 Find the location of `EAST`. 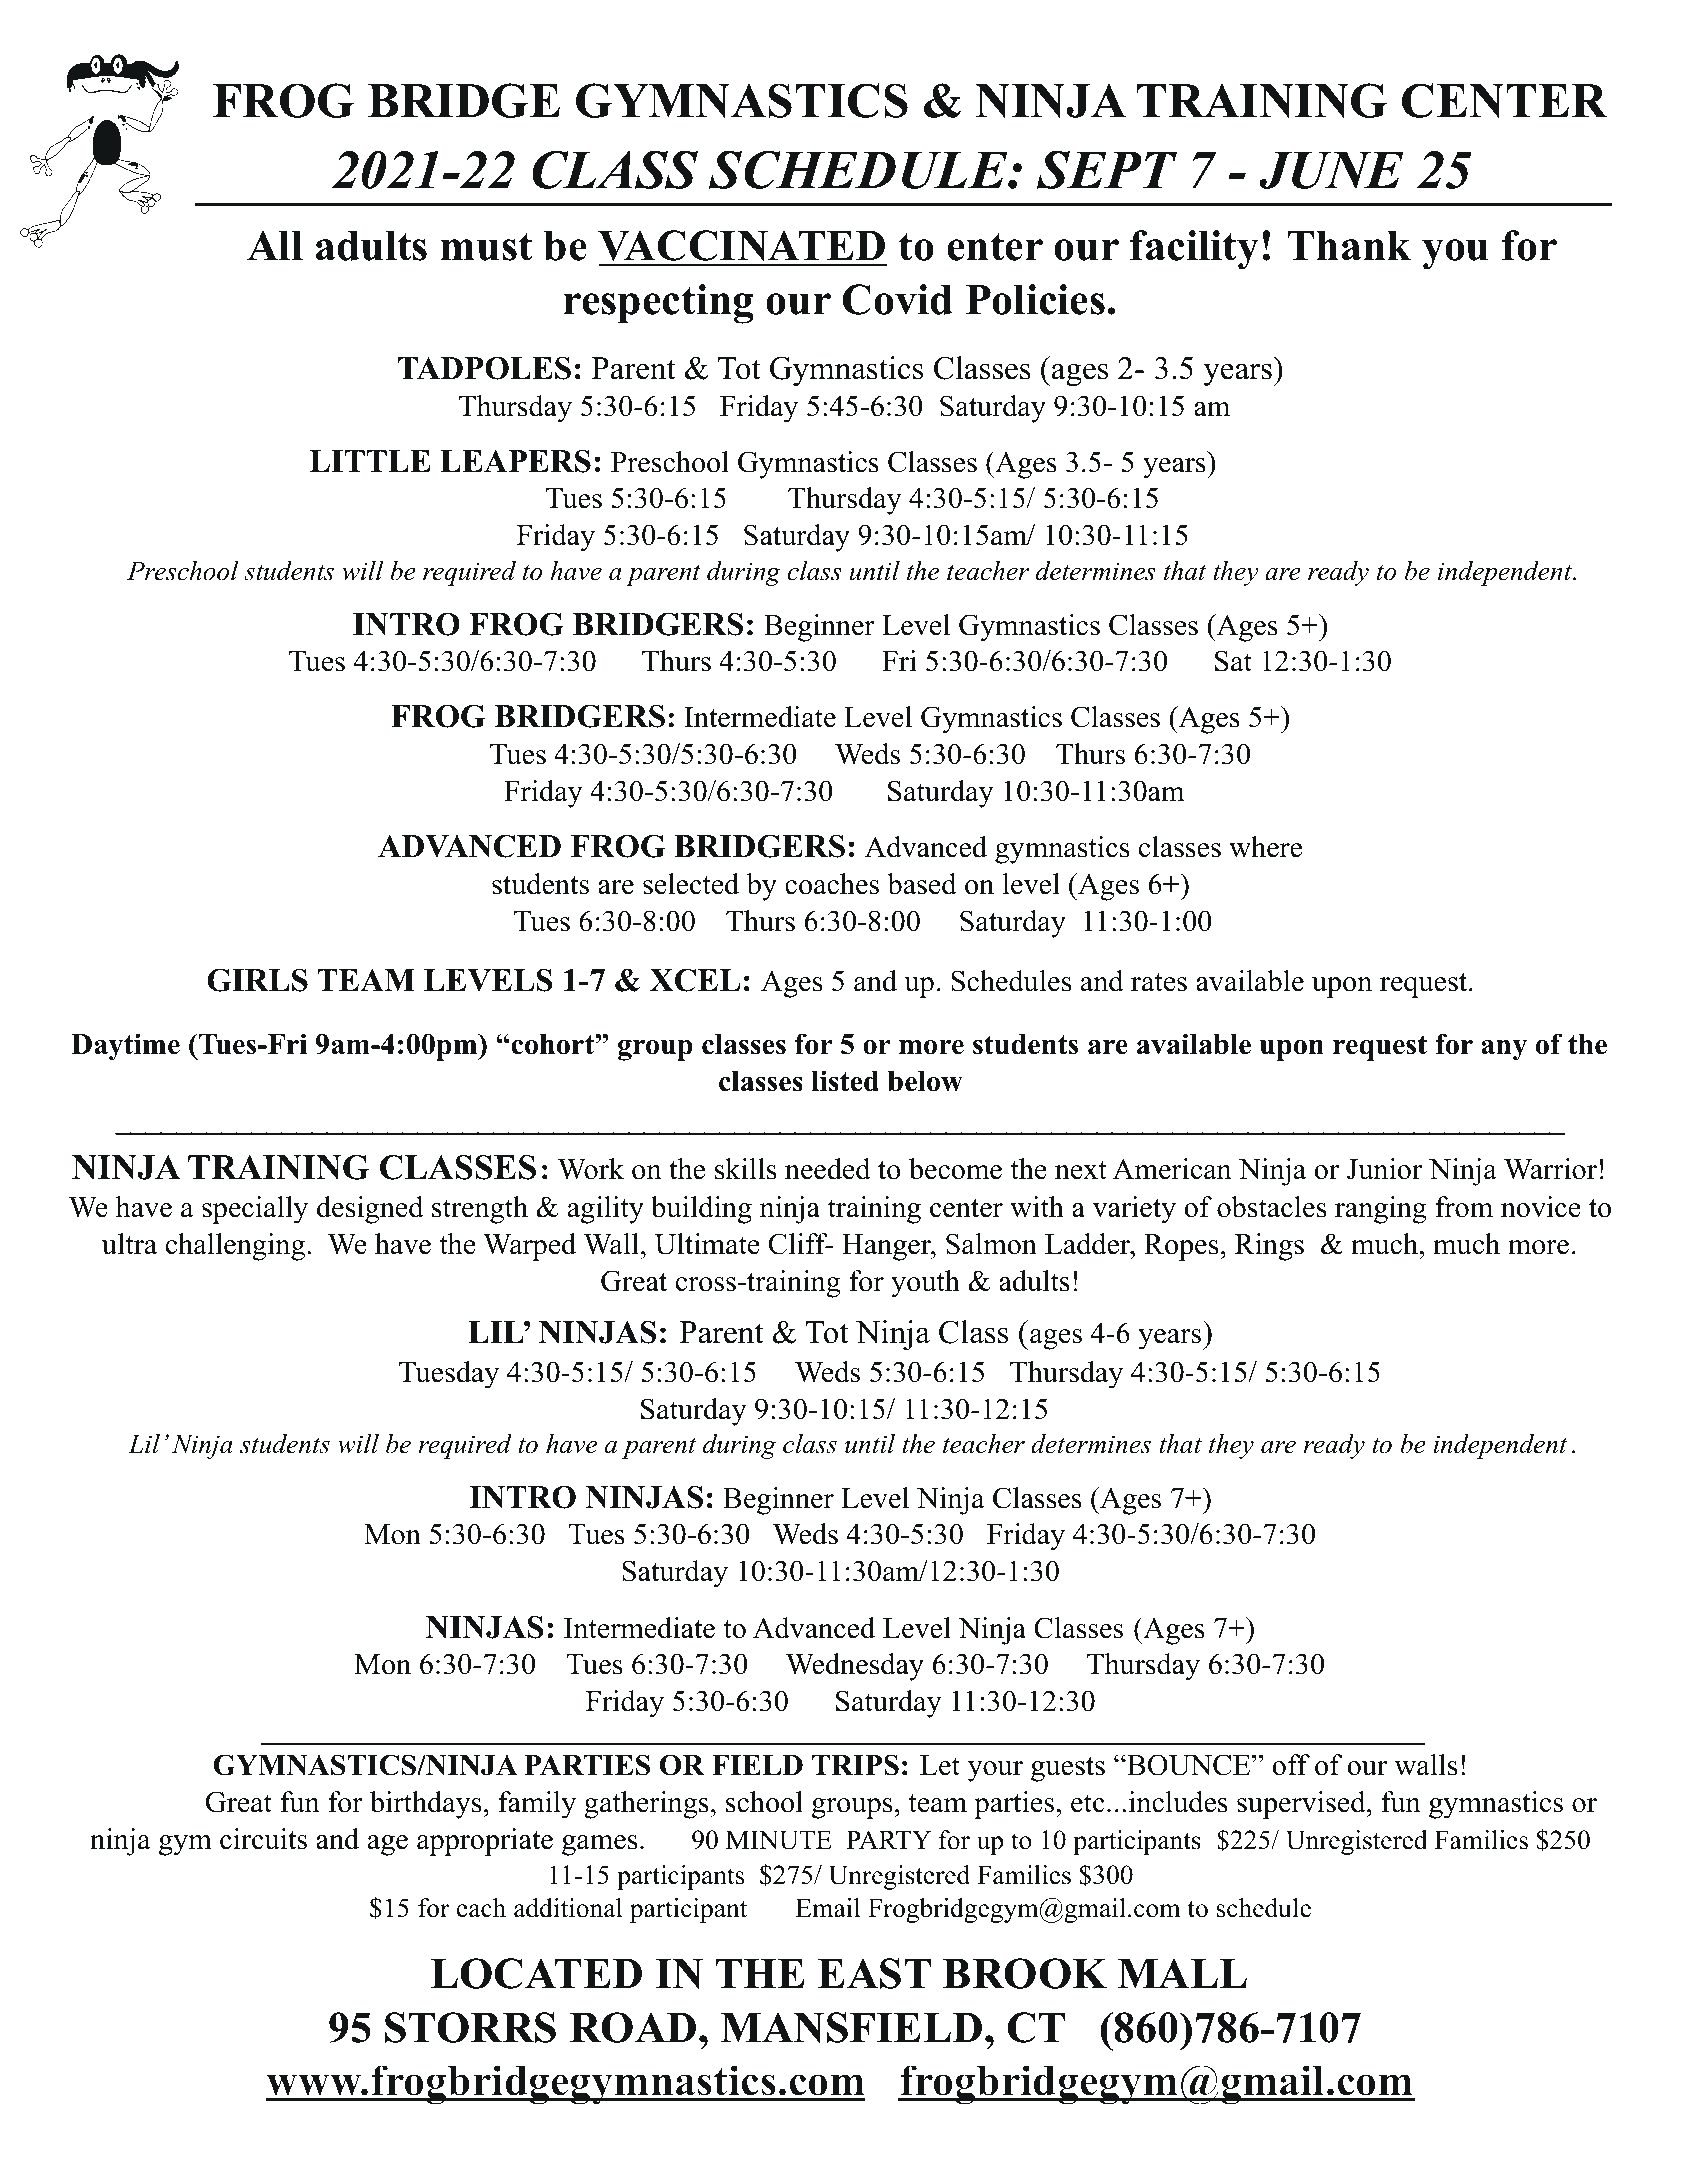

EAST is located at coordinates (874, 1973).
